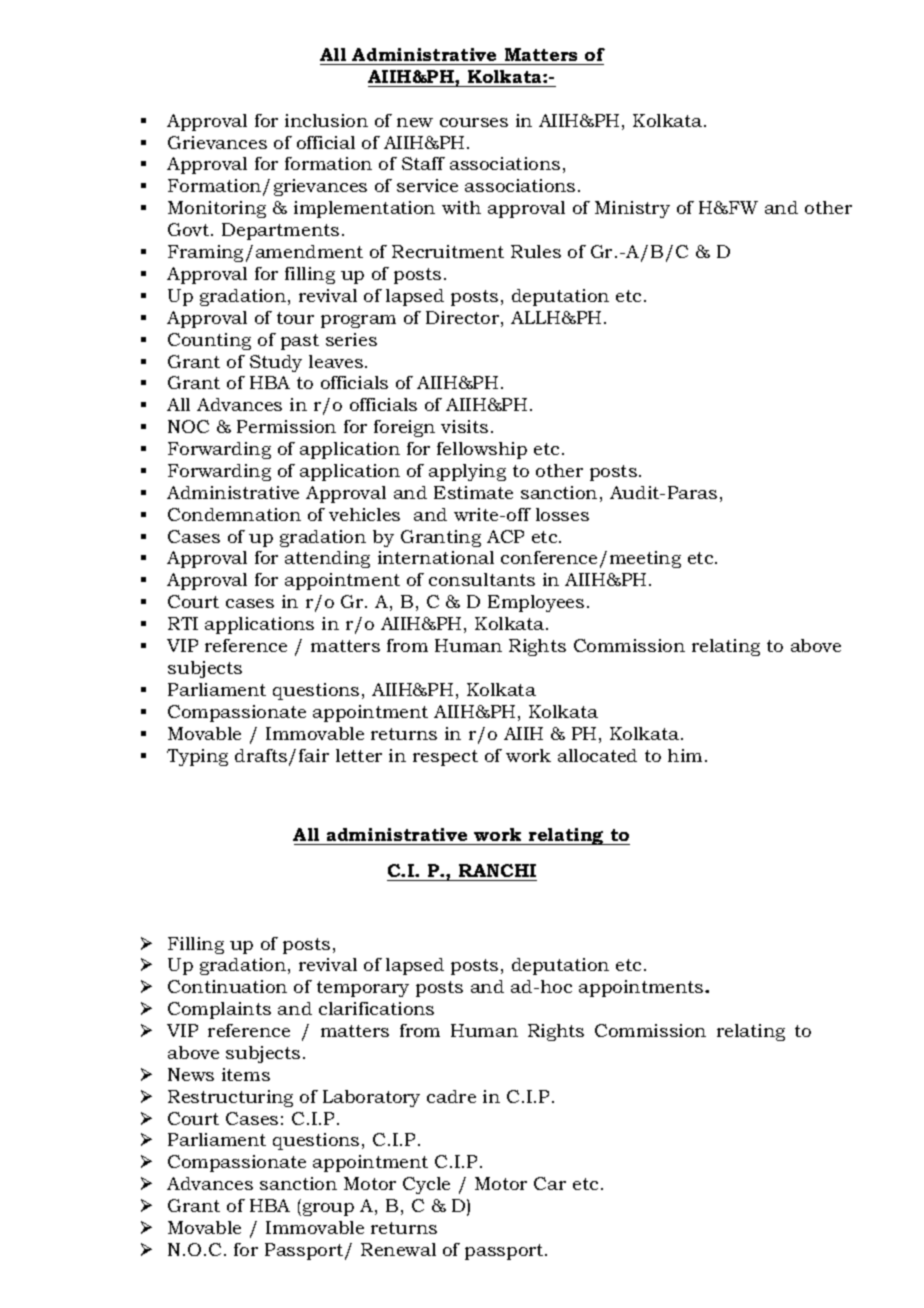 Image resolution: width=924 pixels, height=1308 pixels. What do you see at coordinates (423, 163) in the document?
I see `Staff` at bounding box center [423, 163].
